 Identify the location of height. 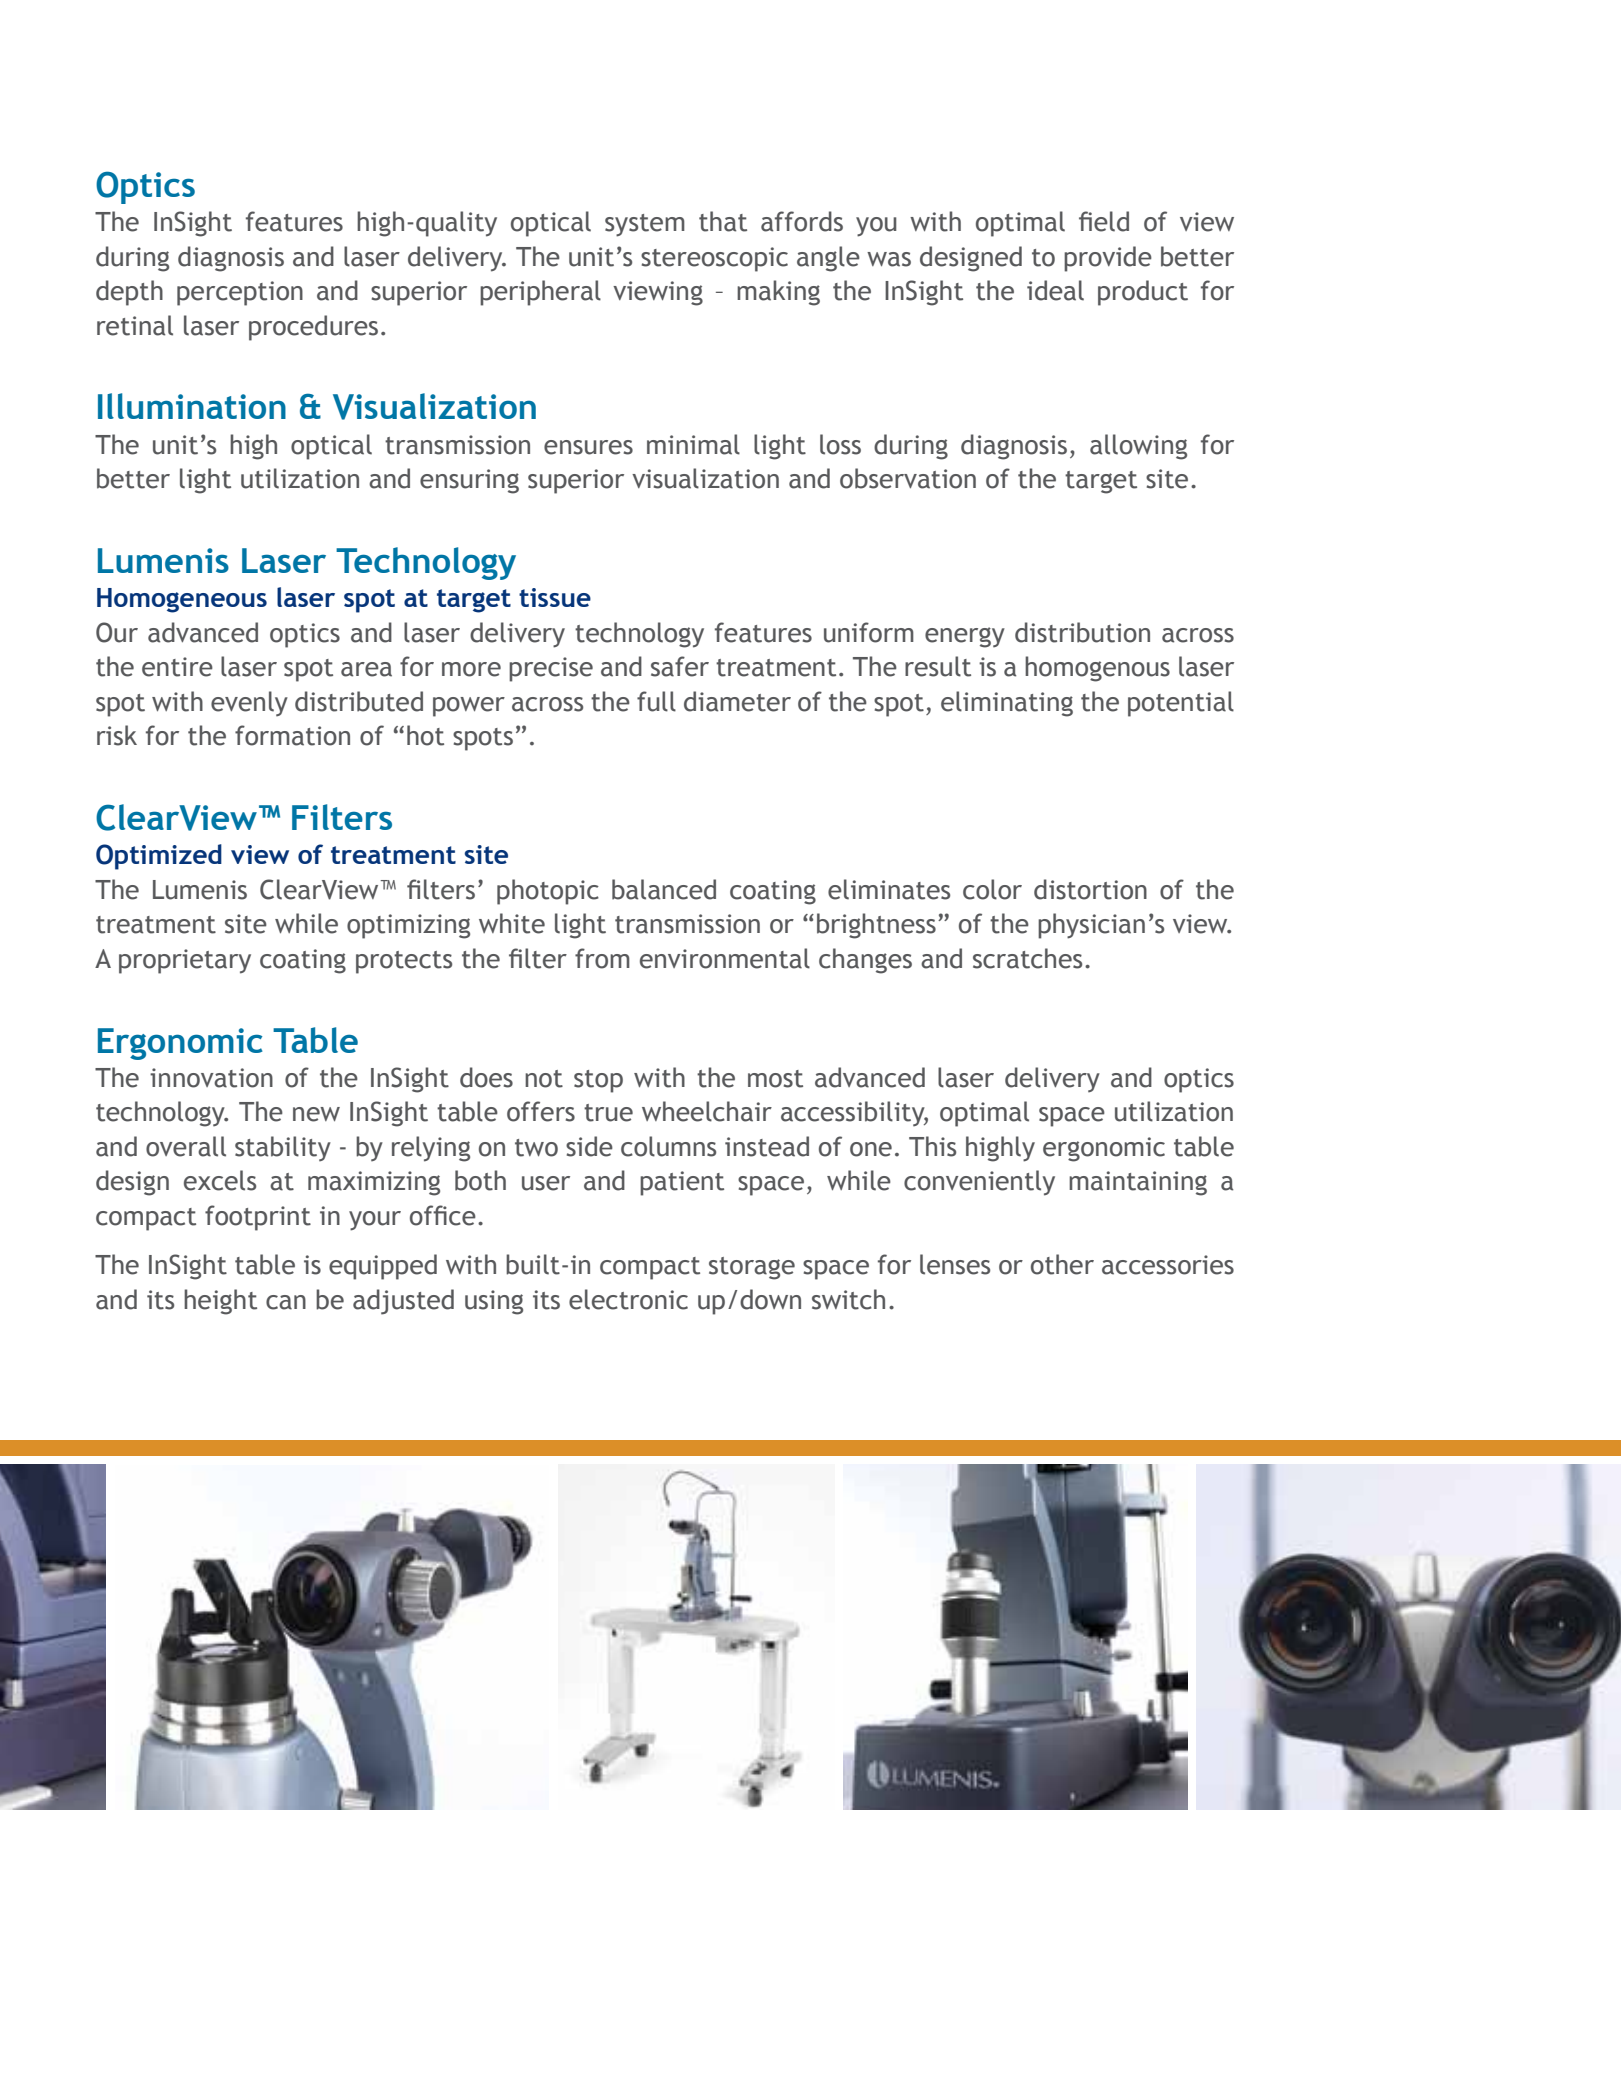
(220, 1302).
